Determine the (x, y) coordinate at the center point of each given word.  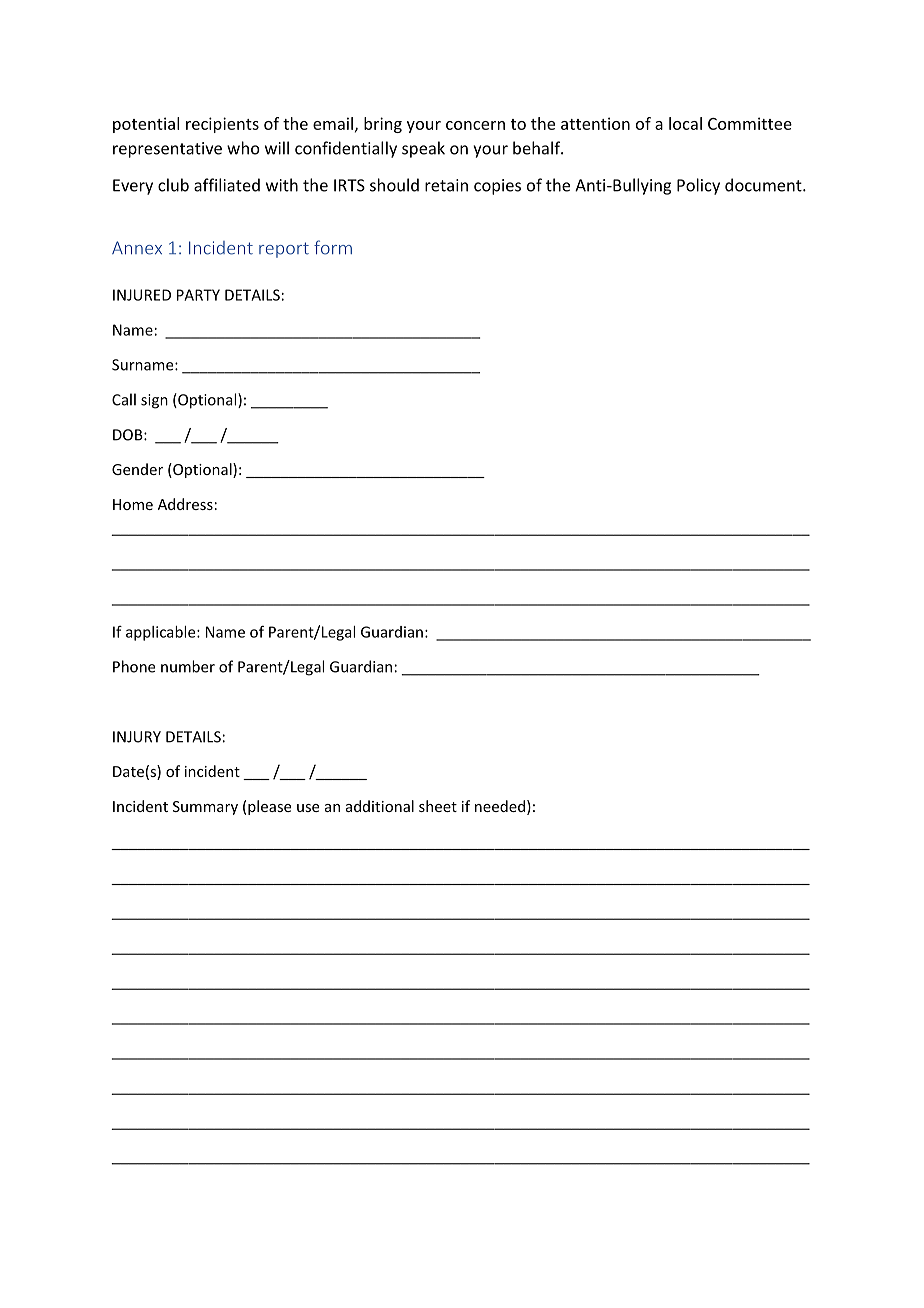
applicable (162, 633)
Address (185, 504)
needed (500, 806)
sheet (438, 806)
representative (167, 150)
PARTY (198, 295)
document (764, 185)
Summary (205, 808)
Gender (137, 469)
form (333, 247)
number (188, 666)
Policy (698, 186)
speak (423, 149)
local (685, 123)
